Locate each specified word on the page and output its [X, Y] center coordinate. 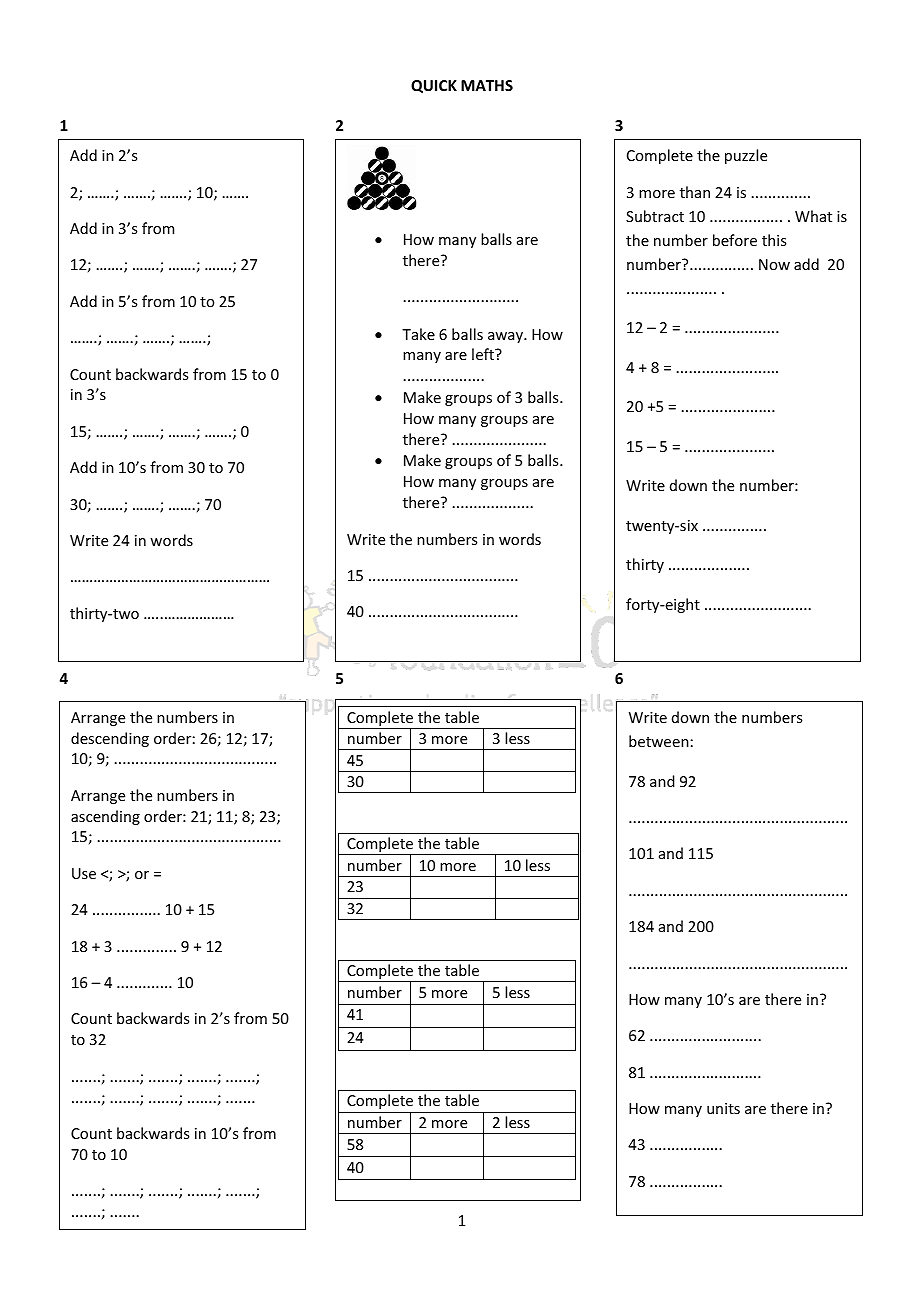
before [735, 240]
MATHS [487, 85]
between [659, 741]
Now [774, 264]
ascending [105, 817]
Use [84, 873]
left [484, 354]
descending [110, 739]
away [506, 337]
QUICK [434, 86]
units [723, 1108]
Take [418, 334]
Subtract [655, 216]
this [774, 240]
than [695, 192]
